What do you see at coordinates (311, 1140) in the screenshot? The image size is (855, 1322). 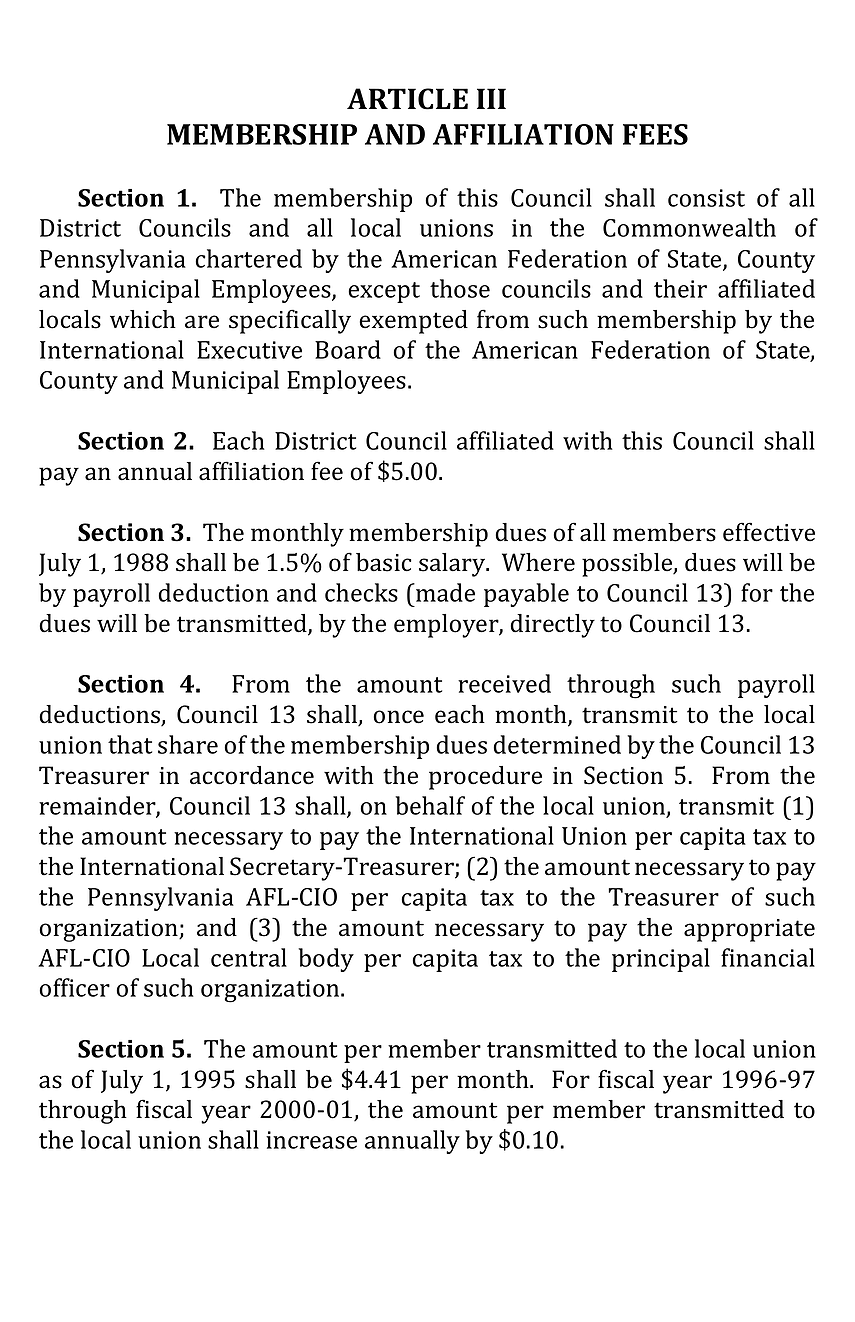 I see `increase` at bounding box center [311, 1140].
